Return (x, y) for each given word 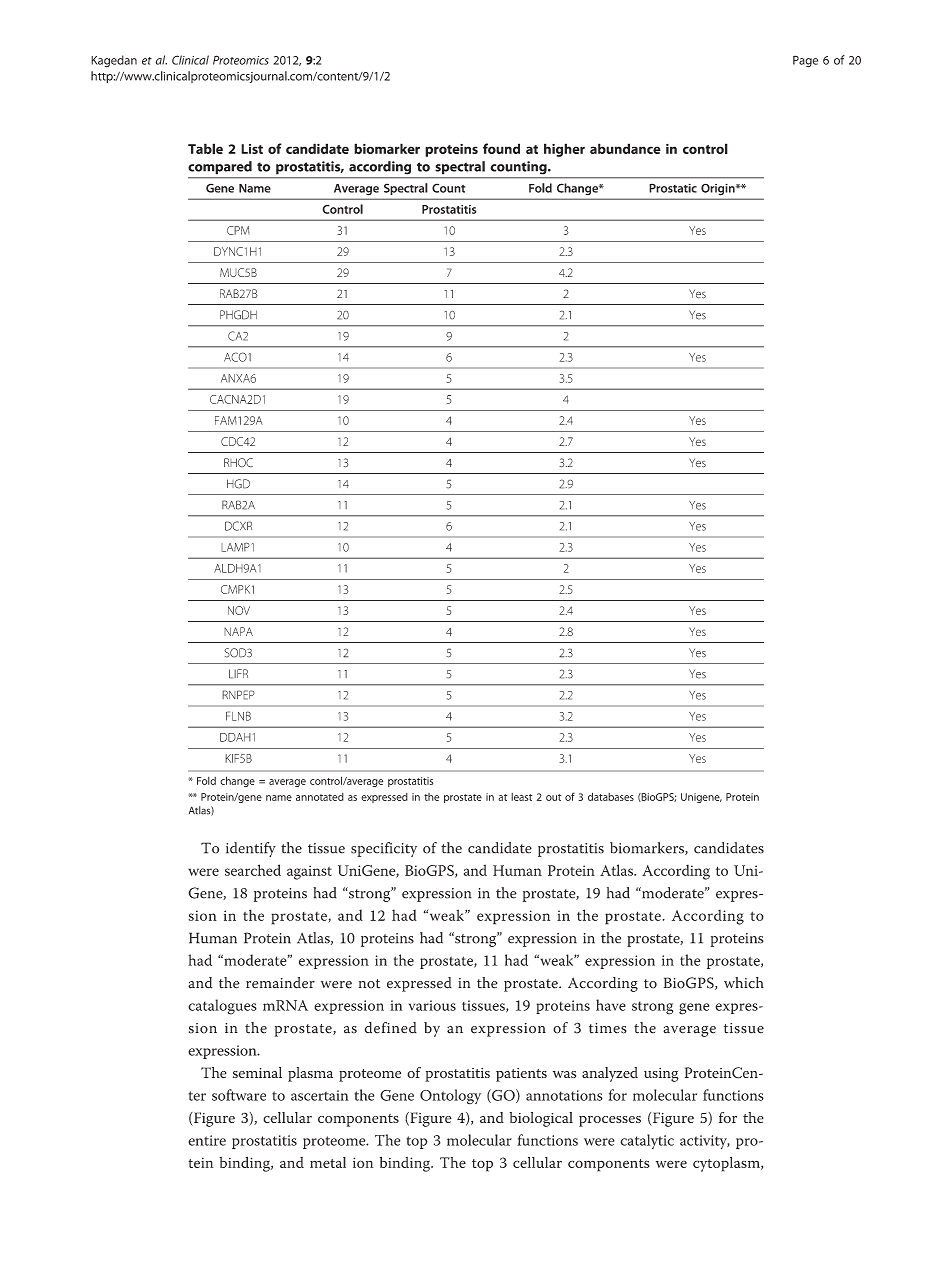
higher (564, 150)
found (501, 148)
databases (611, 796)
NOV (239, 610)
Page (805, 61)
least (521, 797)
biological (541, 1119)
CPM (238, 230)
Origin (719, 189)
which (744, 983)
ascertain (320, 1095)
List (252, 149)
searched (253, 870)
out (553, 797)
